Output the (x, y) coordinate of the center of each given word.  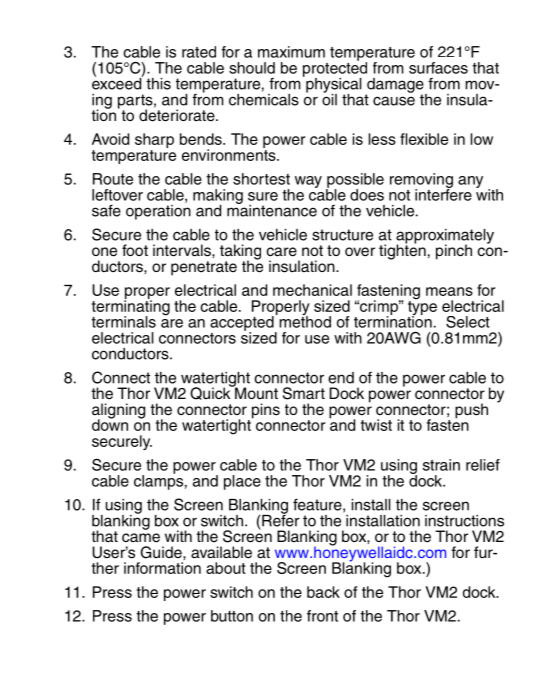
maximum (291, 52)
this (158, 84)
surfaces (438, 68)
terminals (123, 322)
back (323, 592)
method (304, 321)
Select (468, 322)
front (322, 616)
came (141, 538)
